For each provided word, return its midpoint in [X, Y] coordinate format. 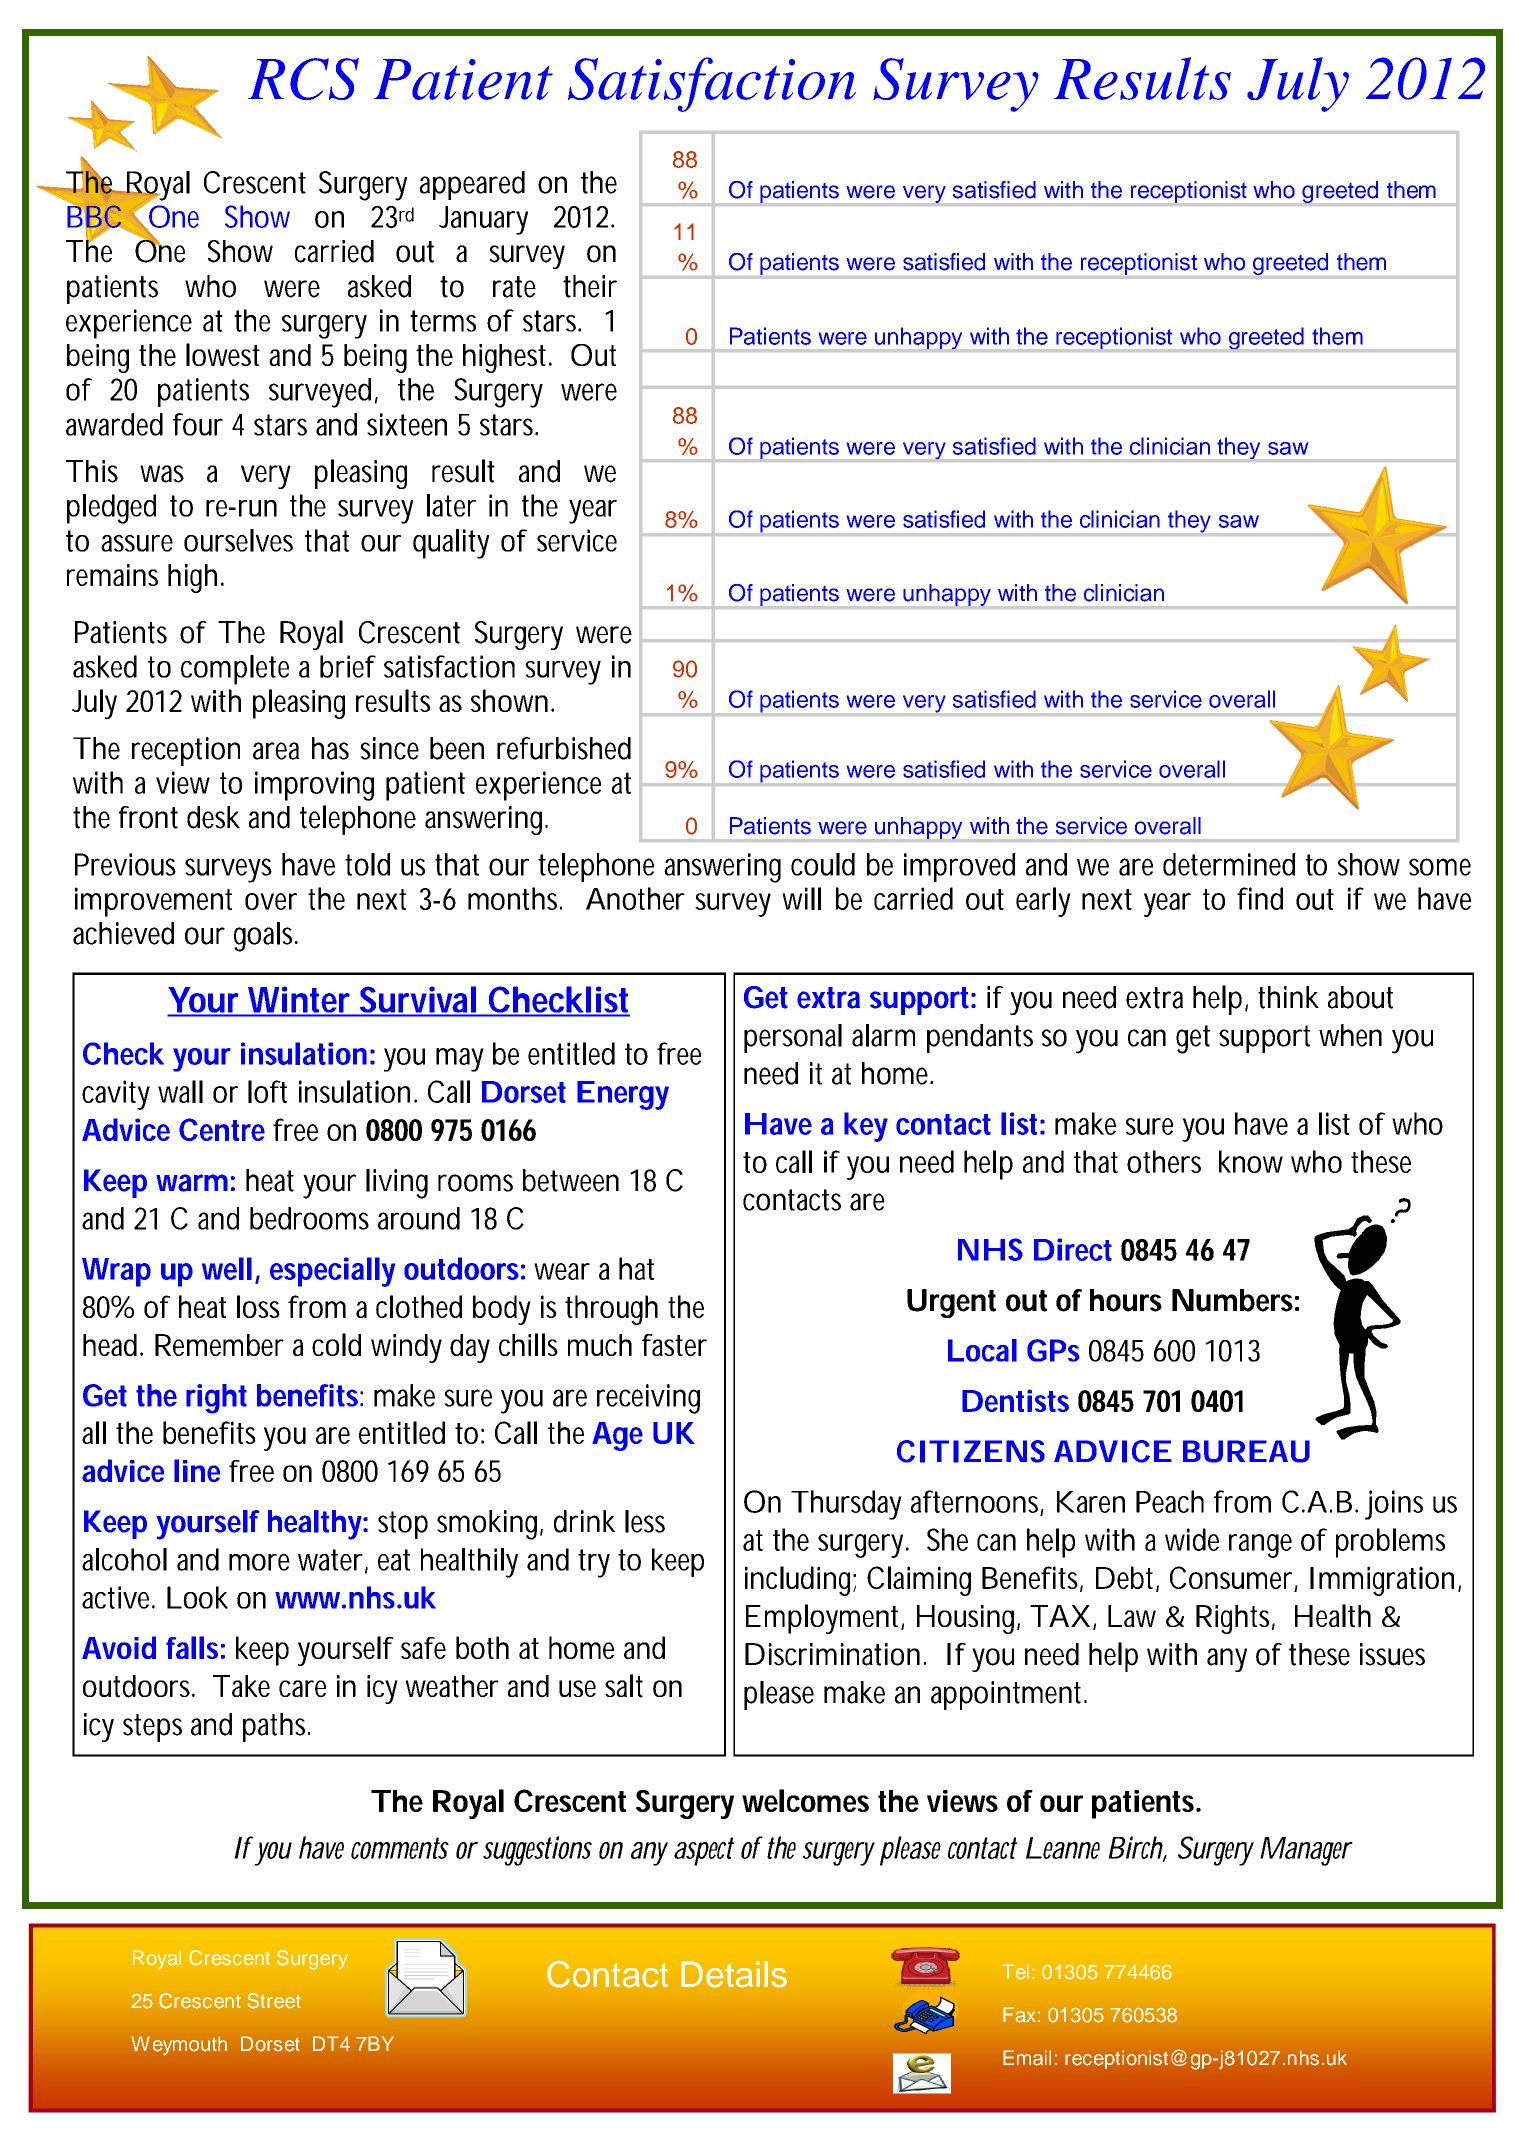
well [227, 1268]
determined [1229, 864]
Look [197, 1597]
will [801, 898]
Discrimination [832, 1654]
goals [266, 937]
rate [514, 287]
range [1260, 1546]
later [451, 505]
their [590, 286]
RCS [303, 79]
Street [274, 2001]
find [1260, 898]
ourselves [238, 540]
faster [674, 1345]
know [1251, 1161]
